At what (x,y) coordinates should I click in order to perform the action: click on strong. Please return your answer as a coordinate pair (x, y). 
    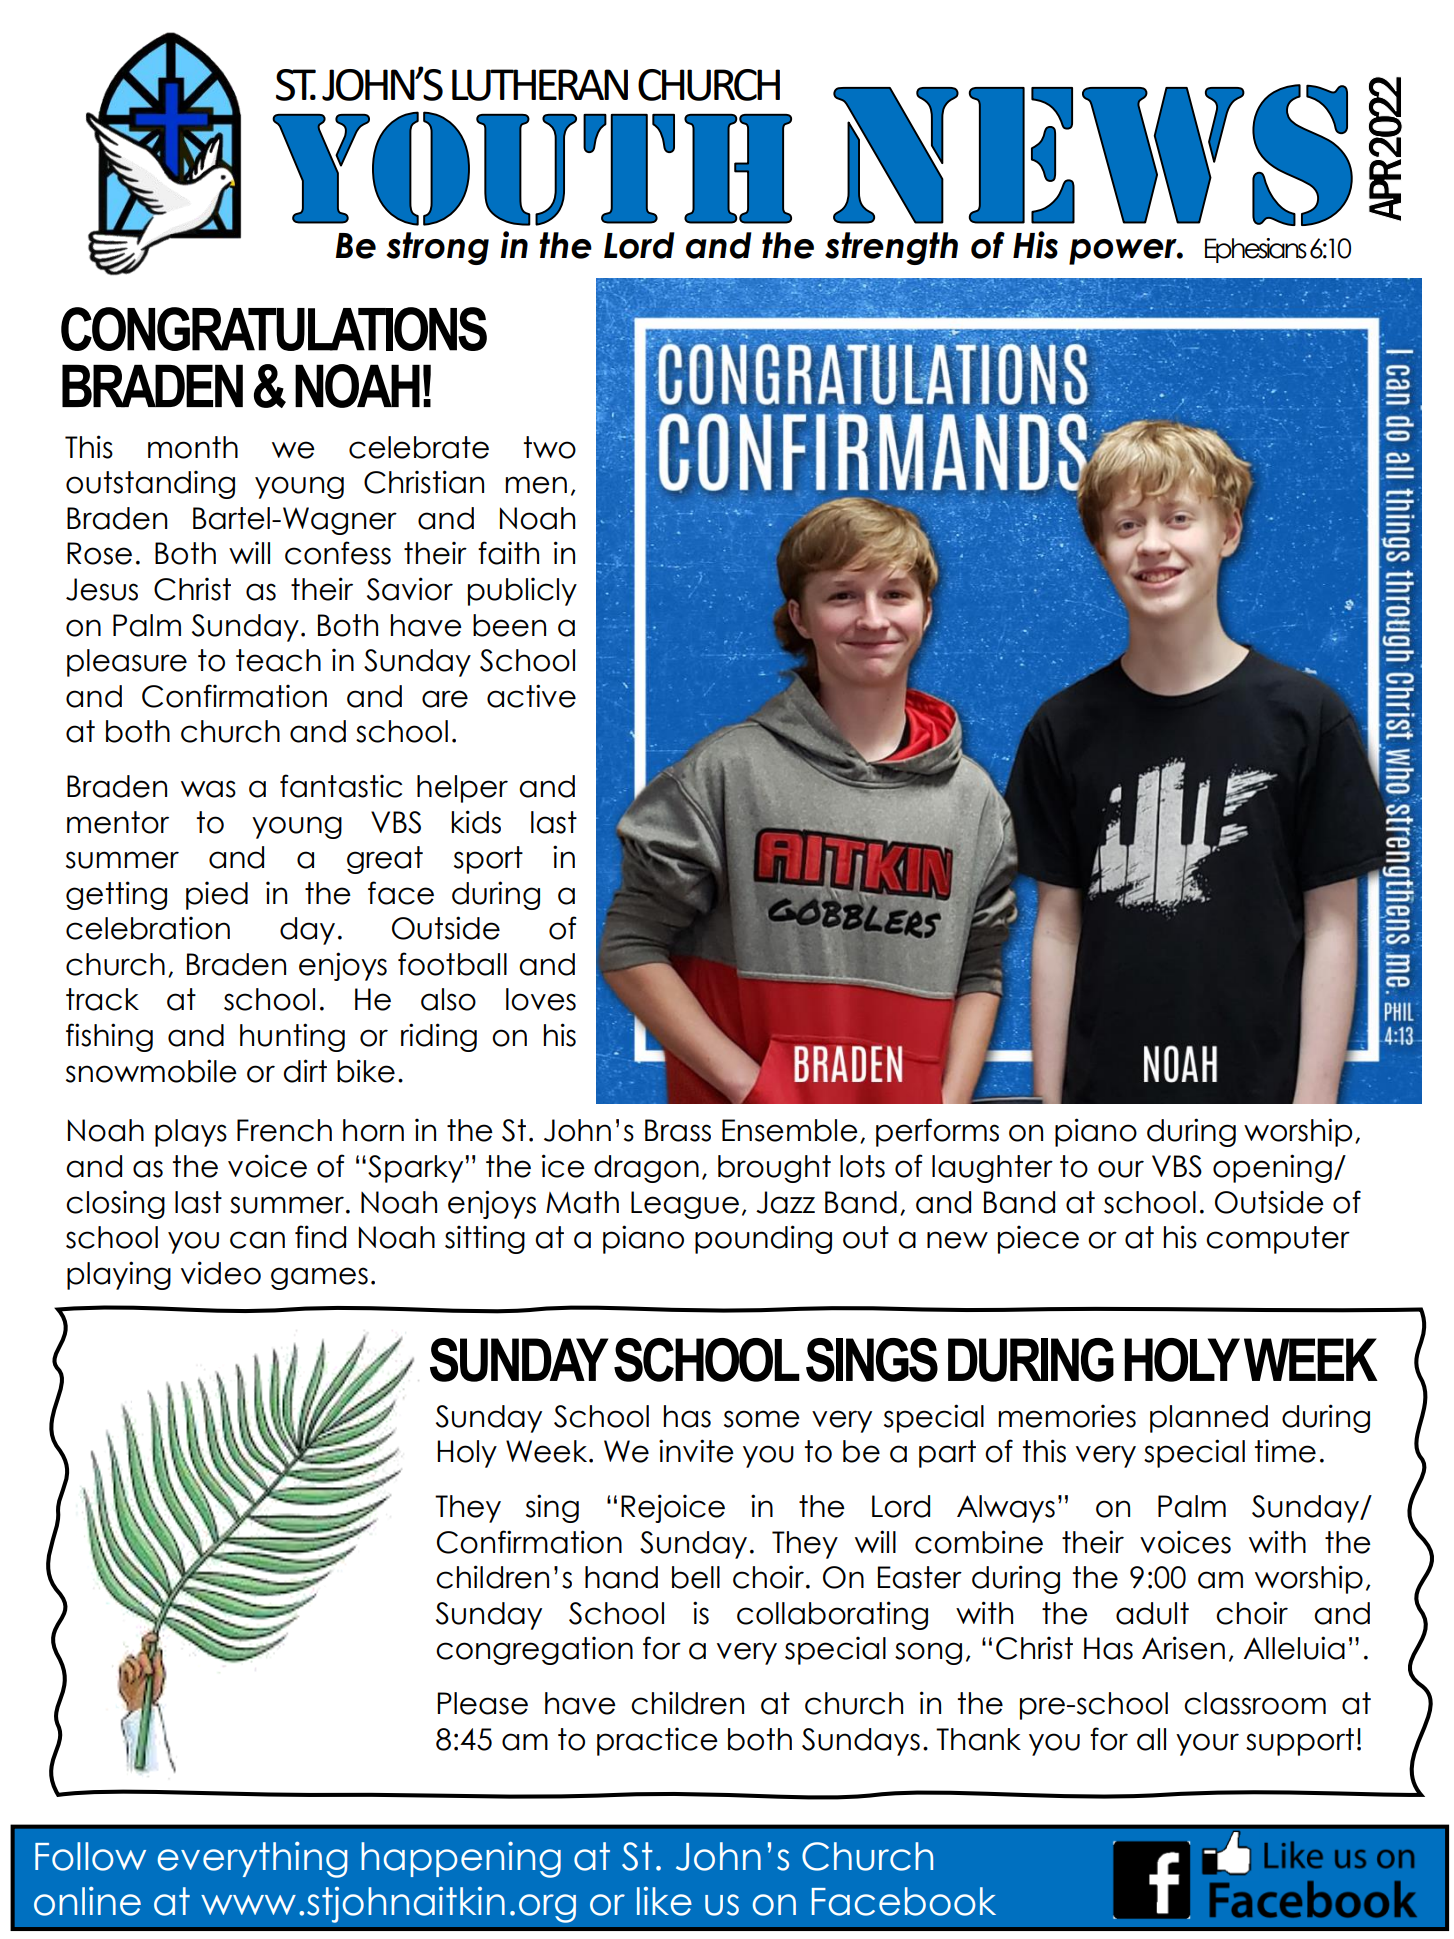
    Looking at the image, I should click on (437, 248).
